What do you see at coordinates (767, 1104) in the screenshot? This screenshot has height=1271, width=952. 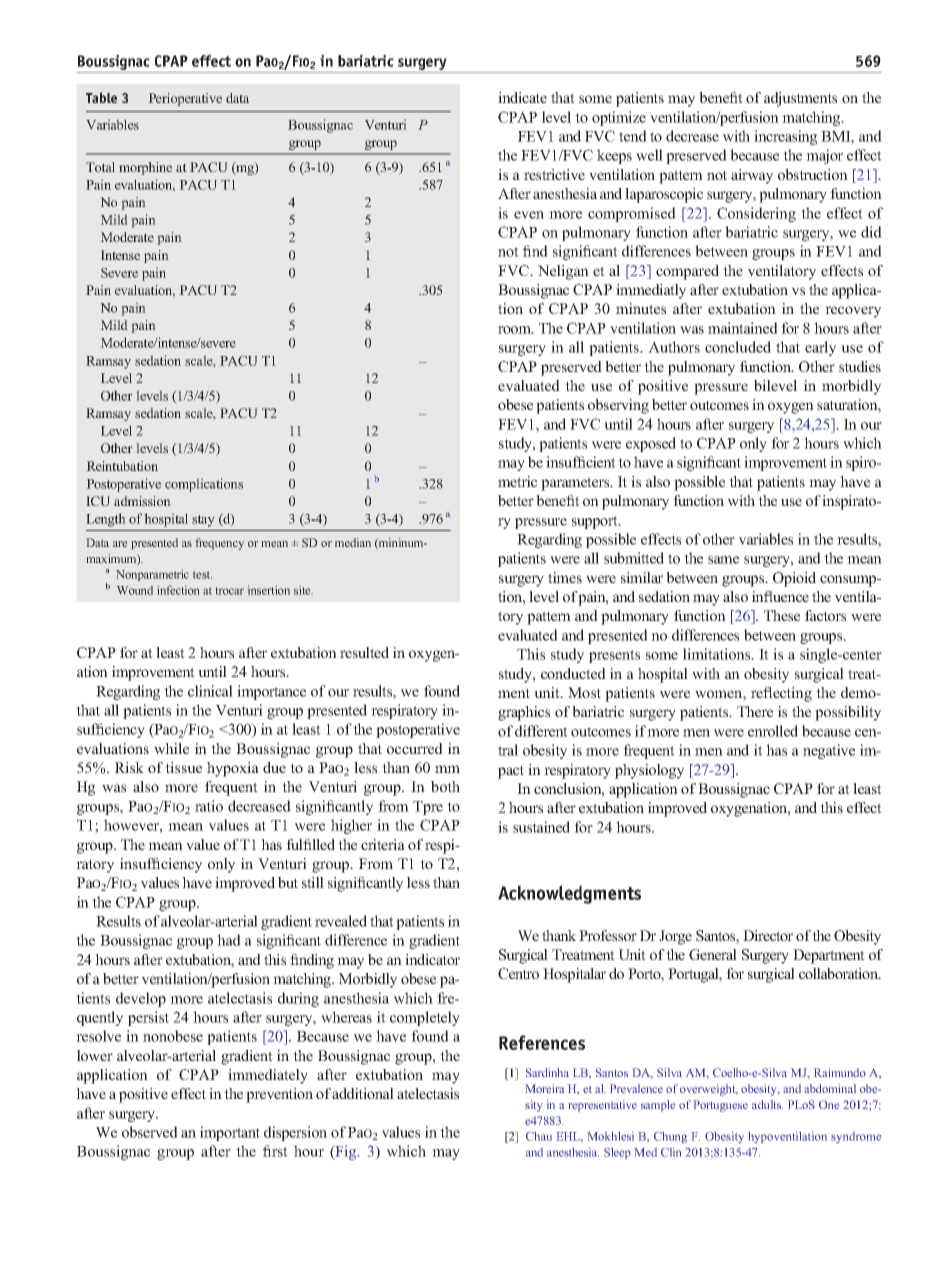 I see `adults` at bounding box center [767, 1104].
